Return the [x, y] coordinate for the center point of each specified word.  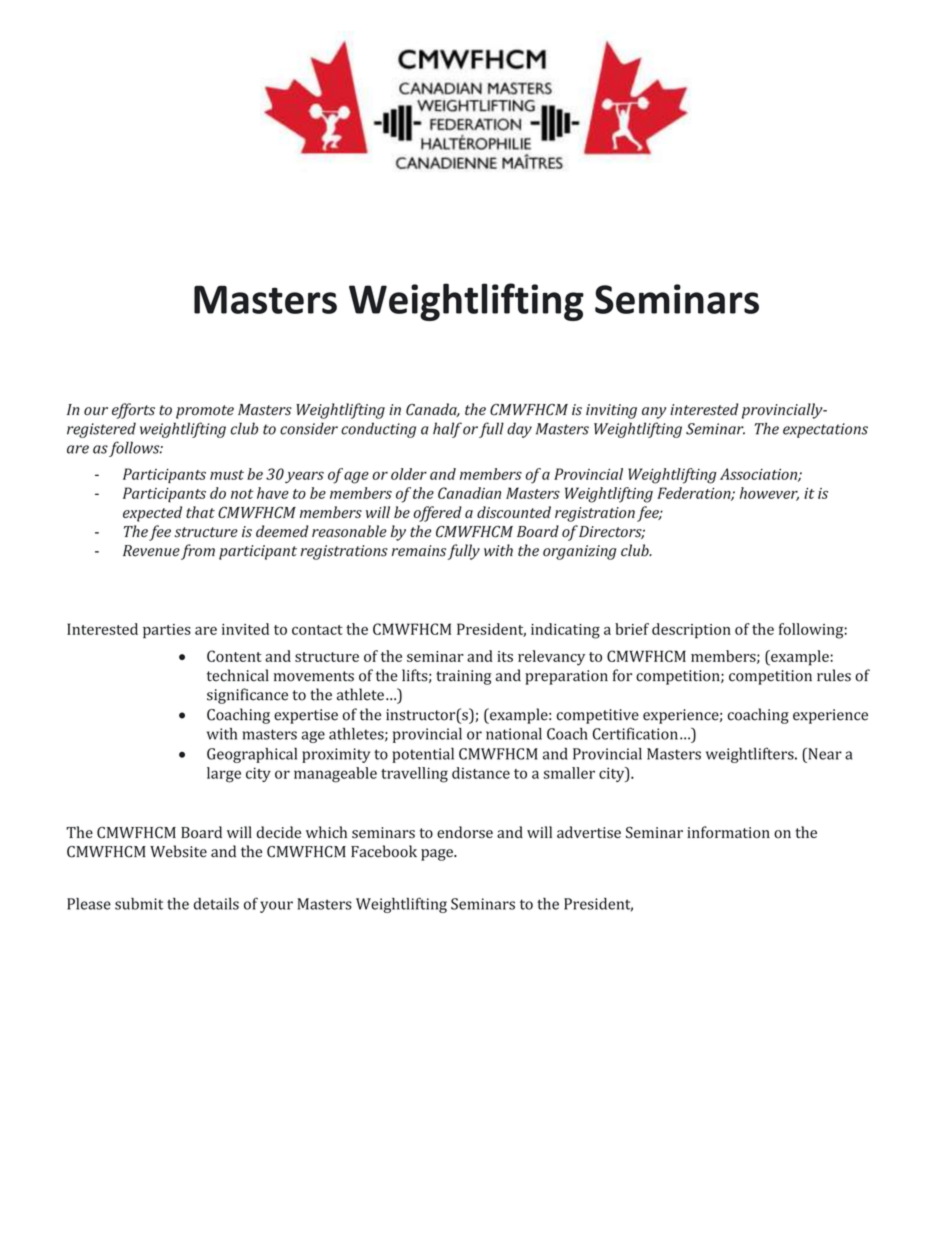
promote [205, 412]
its [505, 656]
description [691, 631]
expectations [825, 430]
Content [234, 656]
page [438, 855]
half [447, 430]
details [216, 904]
